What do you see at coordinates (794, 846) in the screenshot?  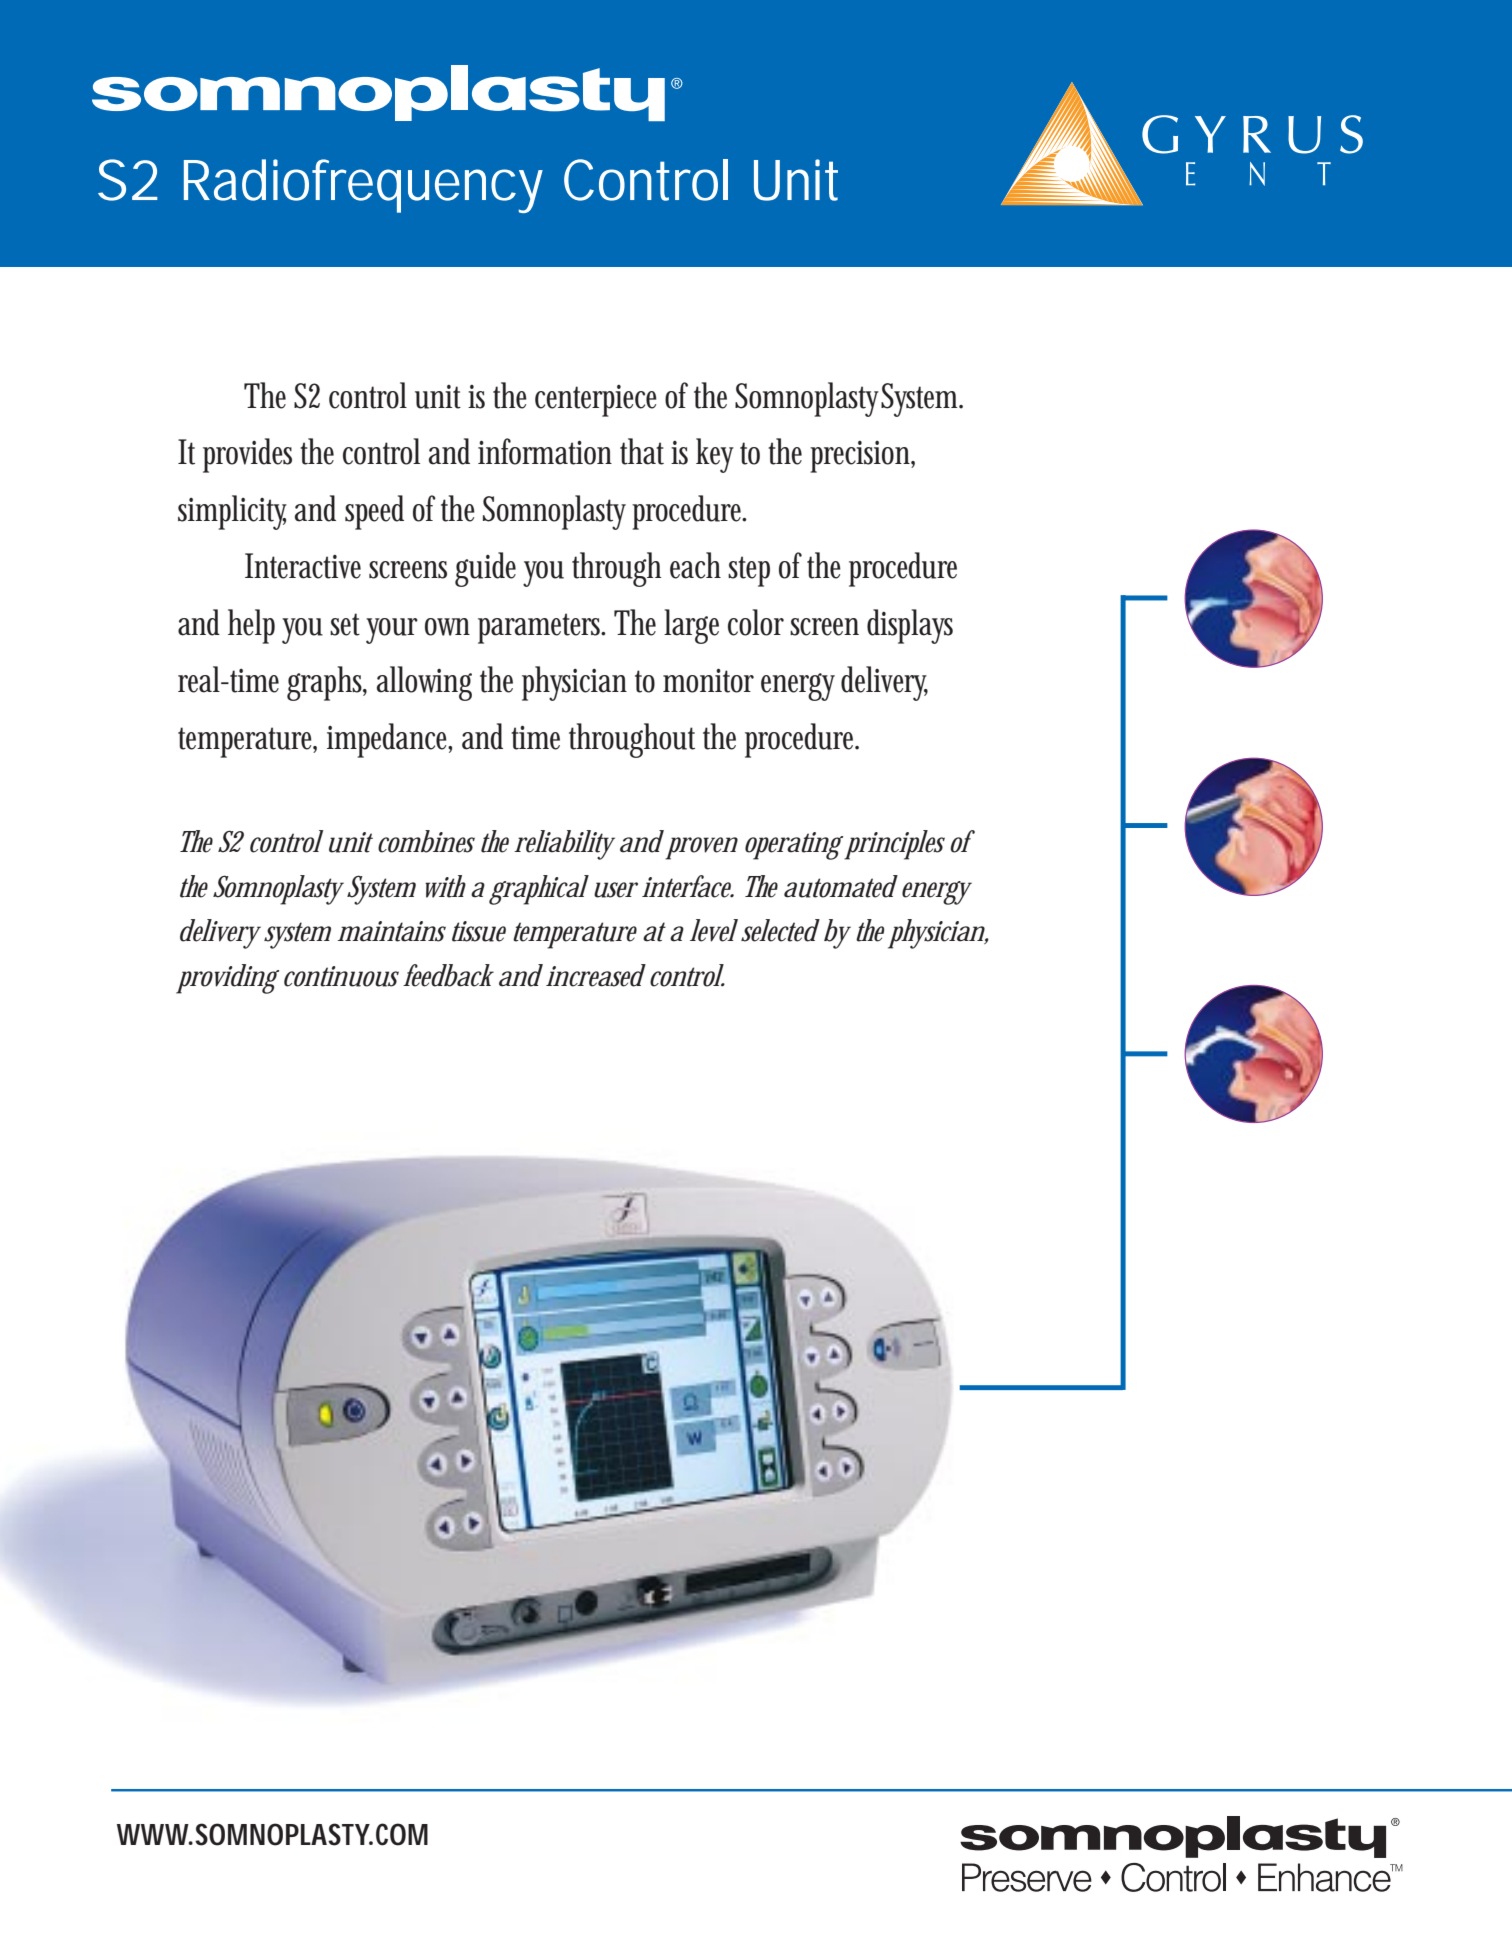 I see `operating` at bounding box center [794, 846].
